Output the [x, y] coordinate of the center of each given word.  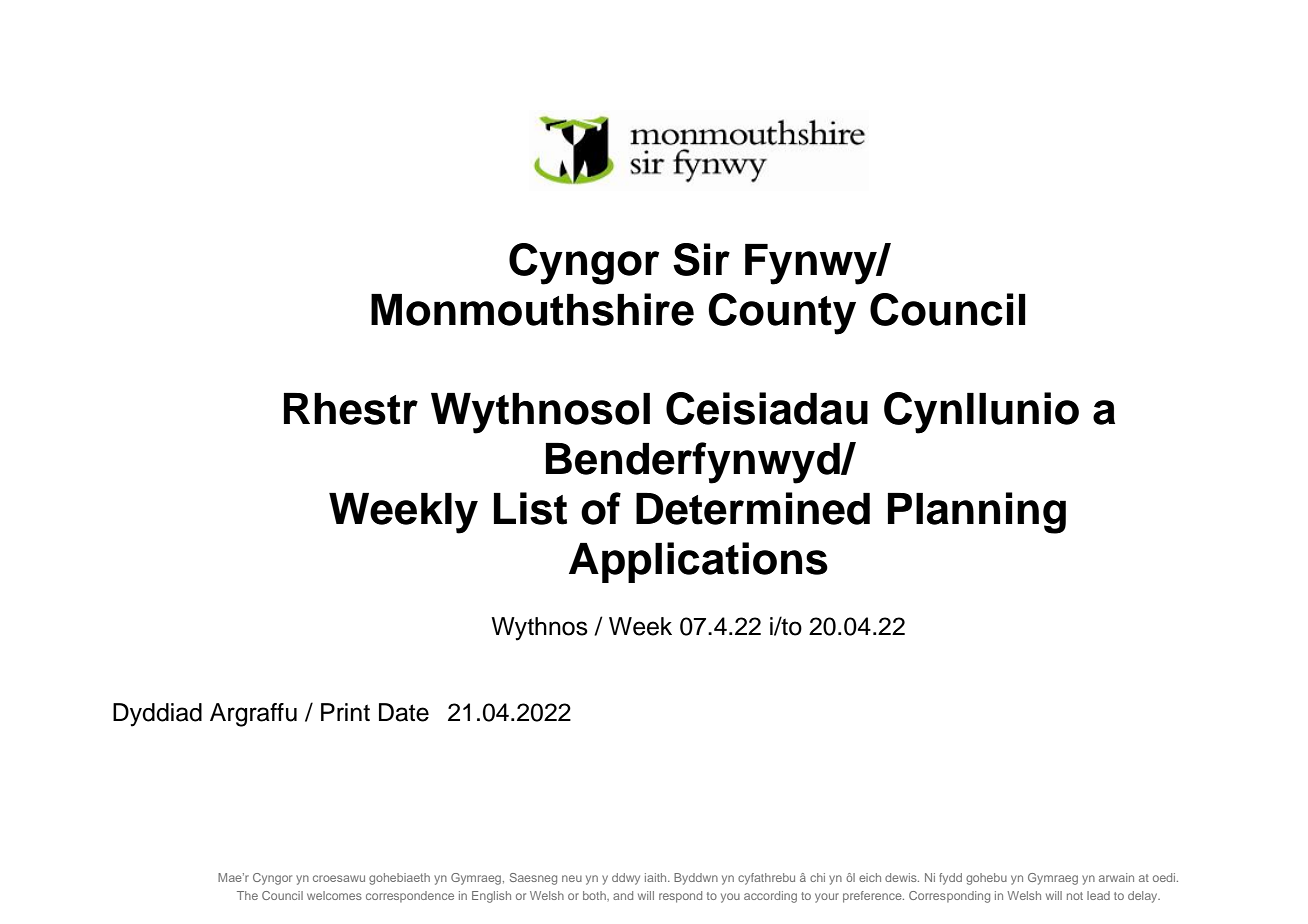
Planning [977, 513]
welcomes [334, 895]
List [530, 508]
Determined [753, 508]
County [782, 314]
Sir [701, 259]
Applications [698, 562]
